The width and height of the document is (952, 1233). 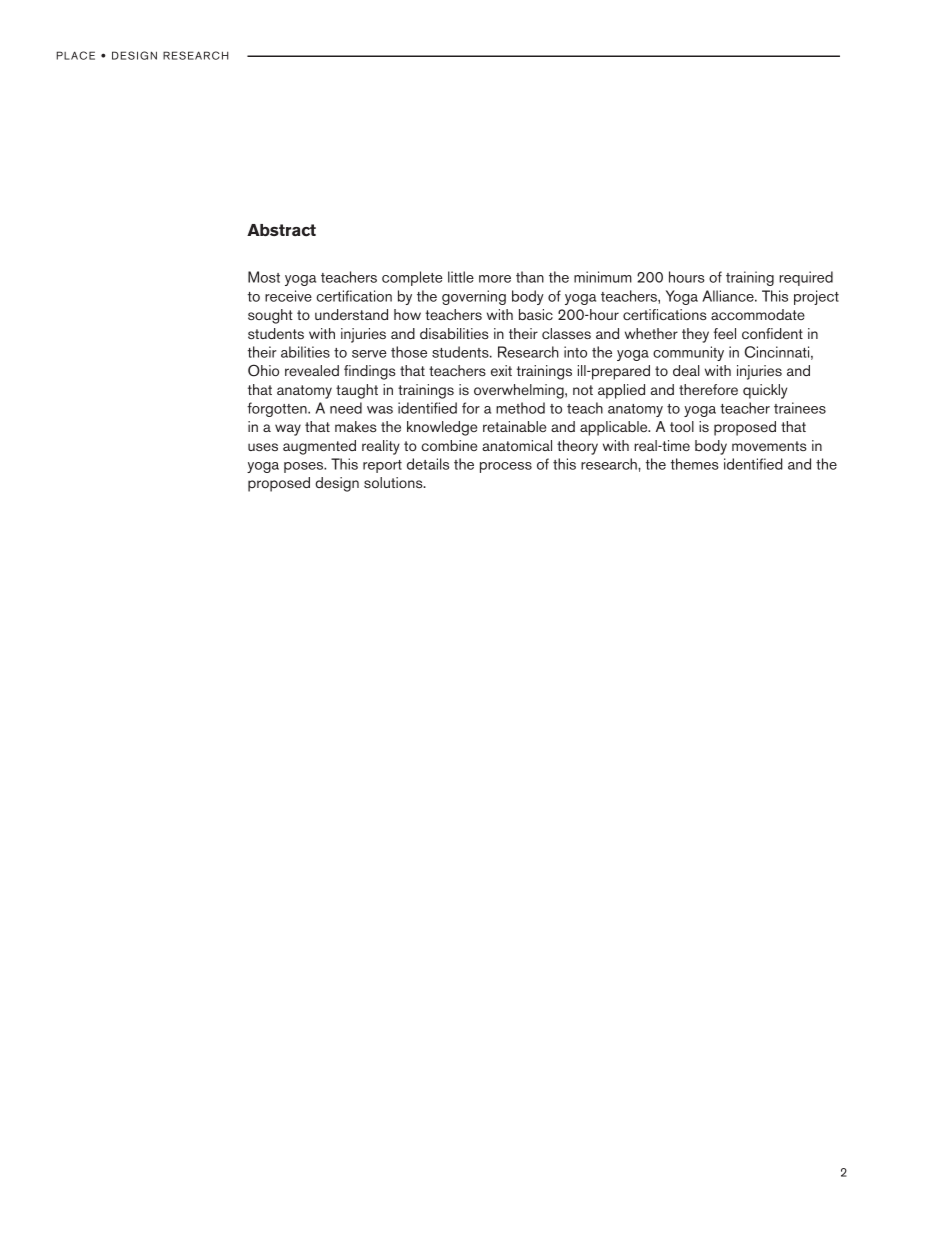 What do you see at coordinates (281, 230) in the document?
I see `Abstract` at bounding box center [281, 230].
